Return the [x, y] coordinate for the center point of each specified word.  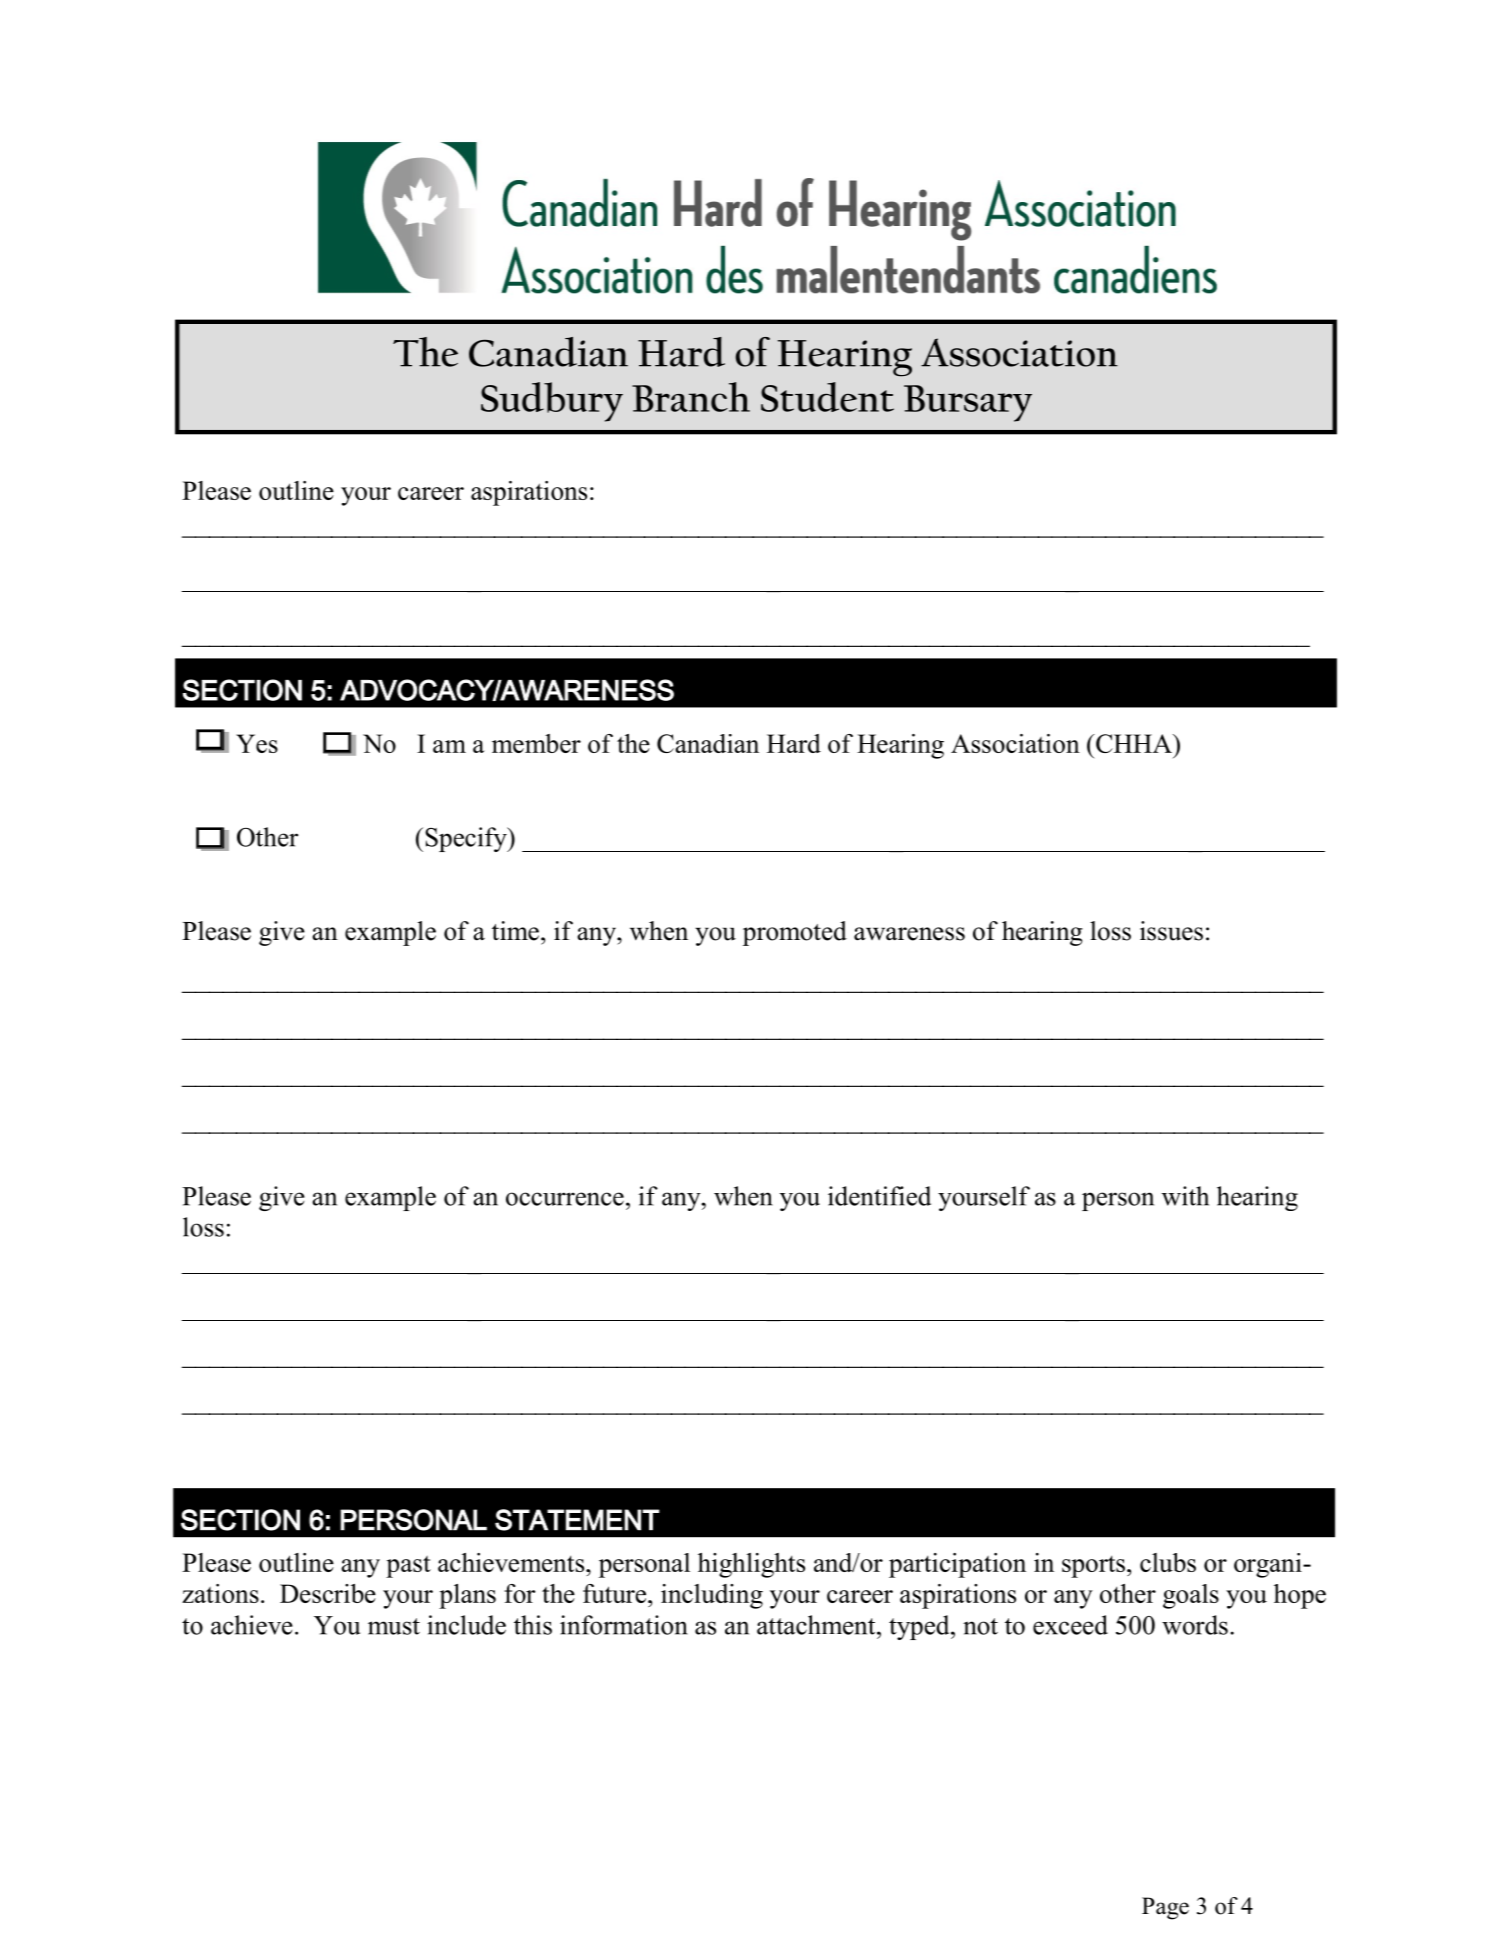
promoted [795, 933]
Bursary [968, 403]
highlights [751, 1565]
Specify [467, 839]
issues [1171, 931]
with [1185, 1196]
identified [879, 1196]
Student [827, 397]
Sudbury [552, 402]
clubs [1168, 1562]
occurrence [565, 1199]
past [408, 1567]
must [394, 1626]
